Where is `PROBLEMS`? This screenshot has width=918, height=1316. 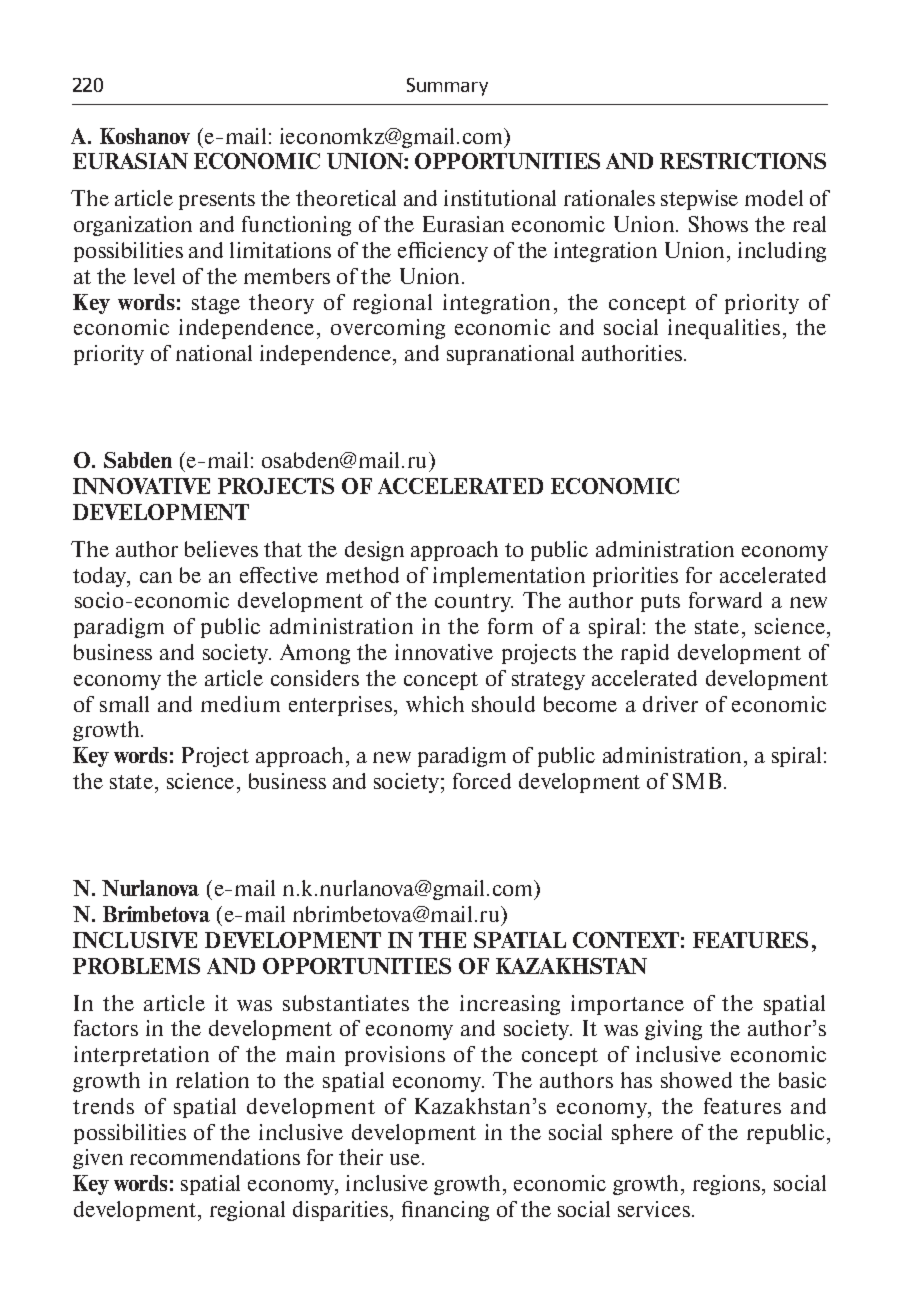 PROBLEMS is located at coordinates (136, 966).
